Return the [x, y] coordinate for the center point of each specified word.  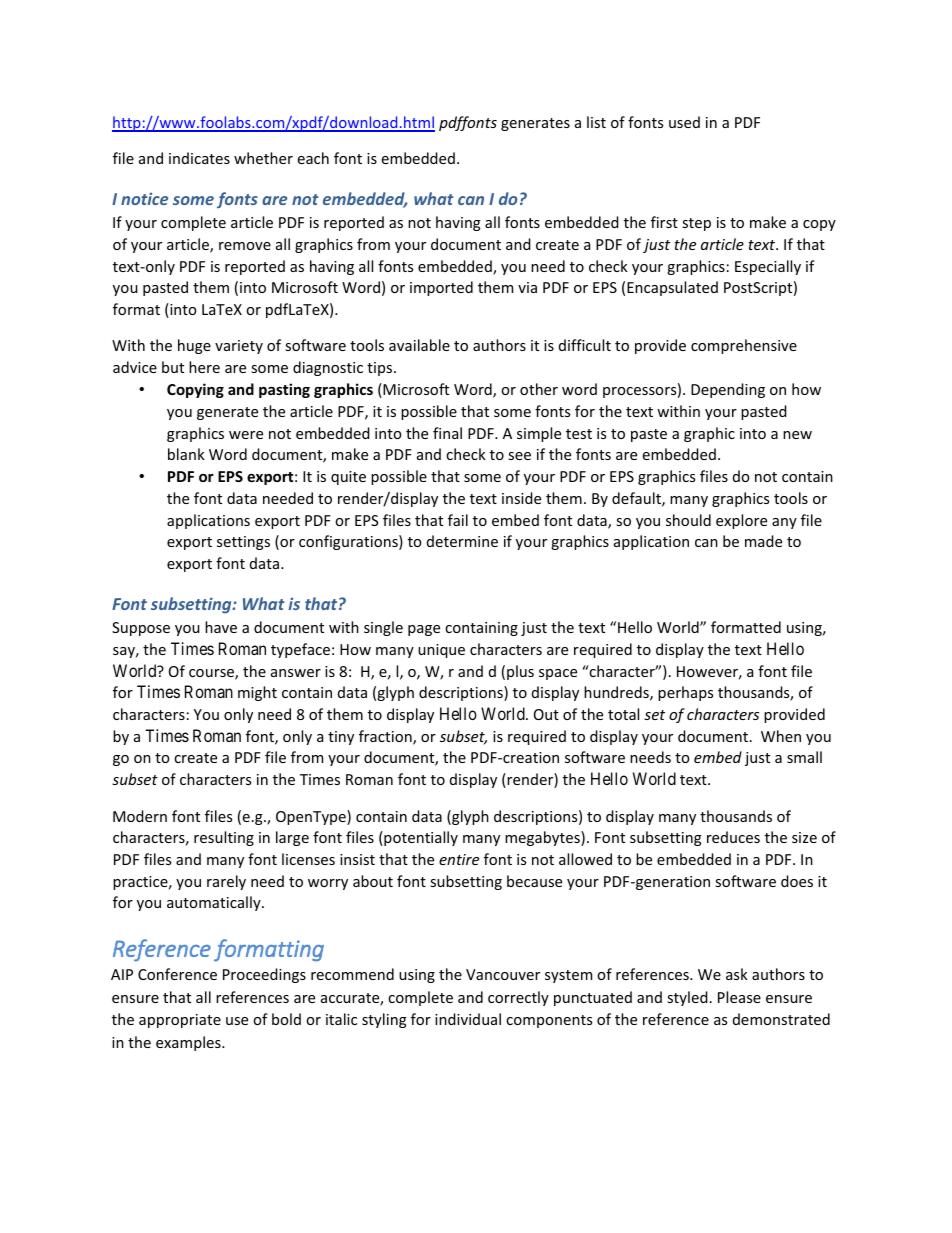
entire [459, 859]
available [419, 345]
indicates [199, 158]
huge [194, 346]
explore [741, 521]
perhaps [685, 693]
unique [441, 651]
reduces [733, 837]
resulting [224, 838]
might [257, 693]
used [684, 122]
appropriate [180, 1021]
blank [186, 454]
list [596, 122]
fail [458, 520]
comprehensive [744, 346]
